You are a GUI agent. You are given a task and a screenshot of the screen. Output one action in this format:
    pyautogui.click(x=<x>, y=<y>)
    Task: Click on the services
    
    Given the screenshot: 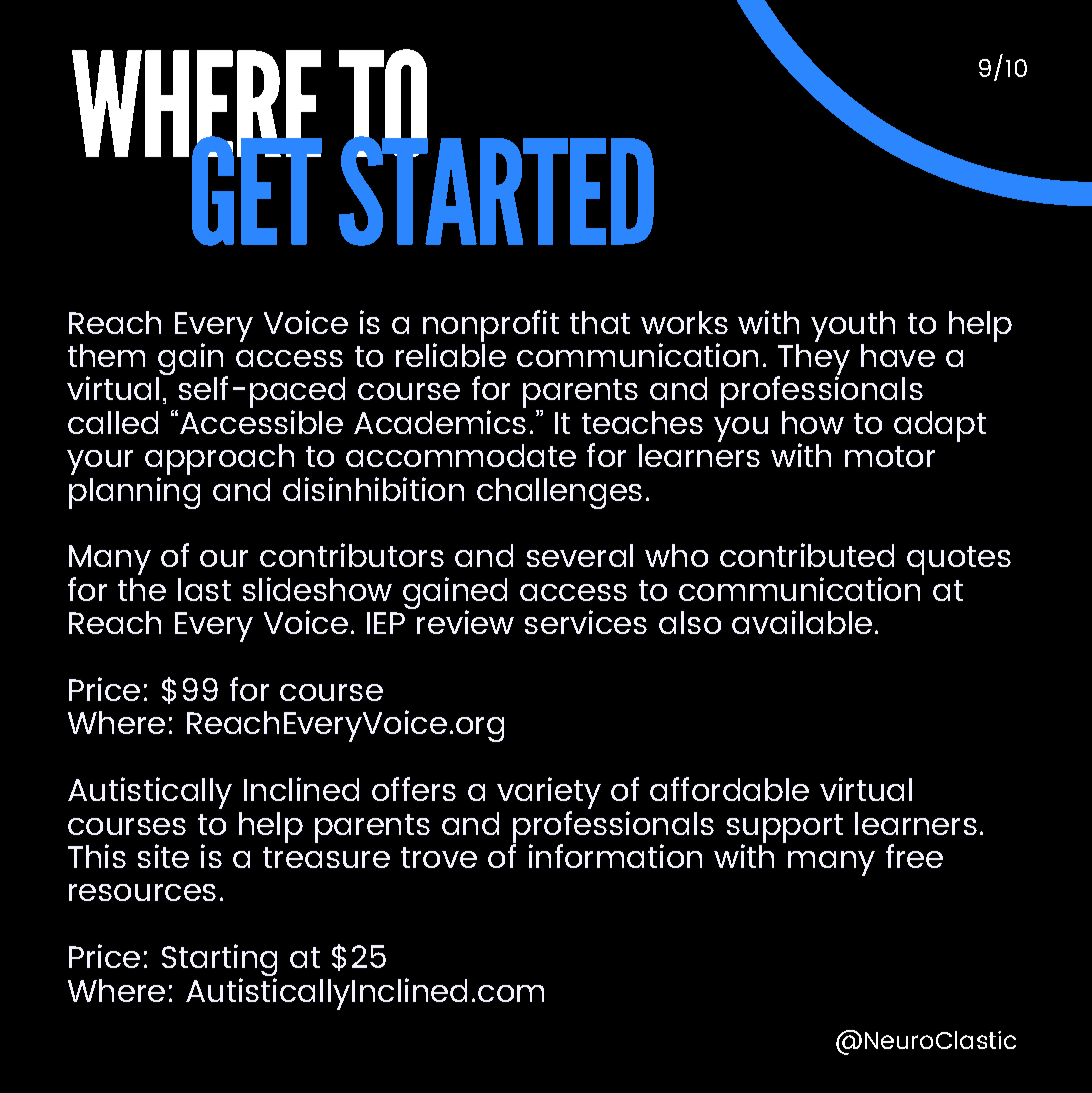 What is the action you would take?
    pyautogui.click(x=586, y=622)
